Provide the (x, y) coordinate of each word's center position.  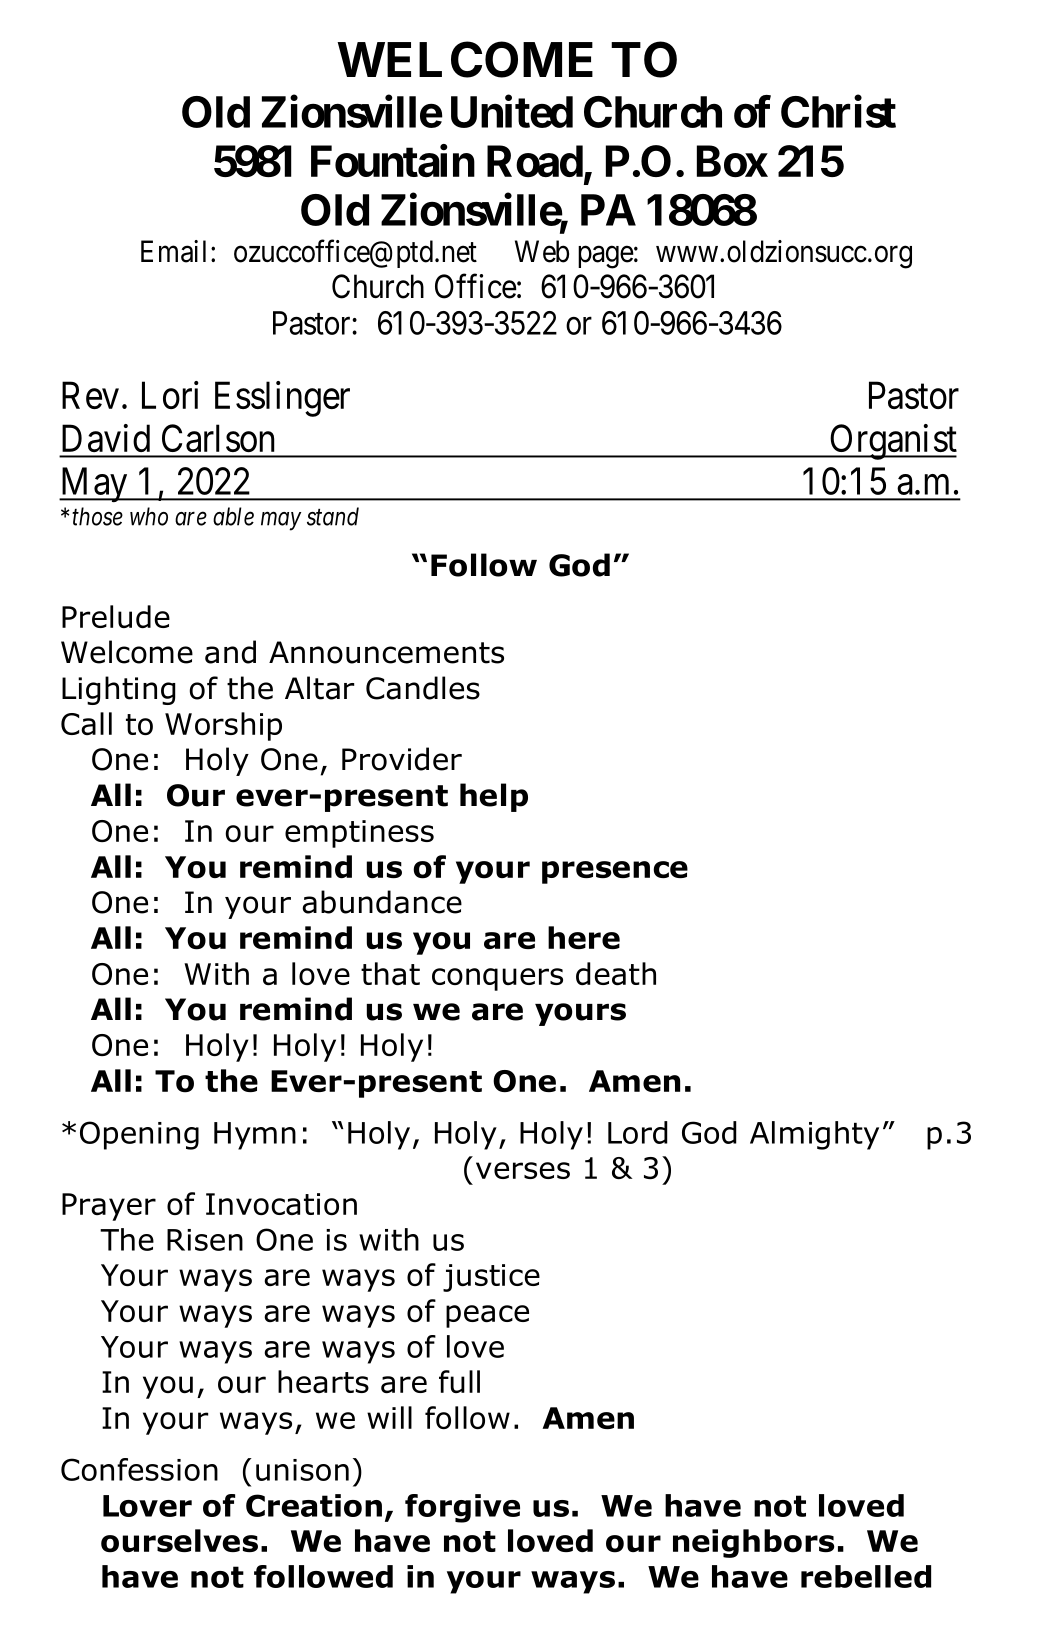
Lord (638, 1132)
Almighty (814, 1135)
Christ (838, 111)
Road (535, 161)
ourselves (179, 1541)
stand (333, 516)
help (494, 797)
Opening (139, 1135)
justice (491, 1278)
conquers (497, 979)
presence (615, 872)
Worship (223, 726)
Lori (170, 395)
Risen (205, 1240)
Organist (892, 442)
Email (173, 251)
